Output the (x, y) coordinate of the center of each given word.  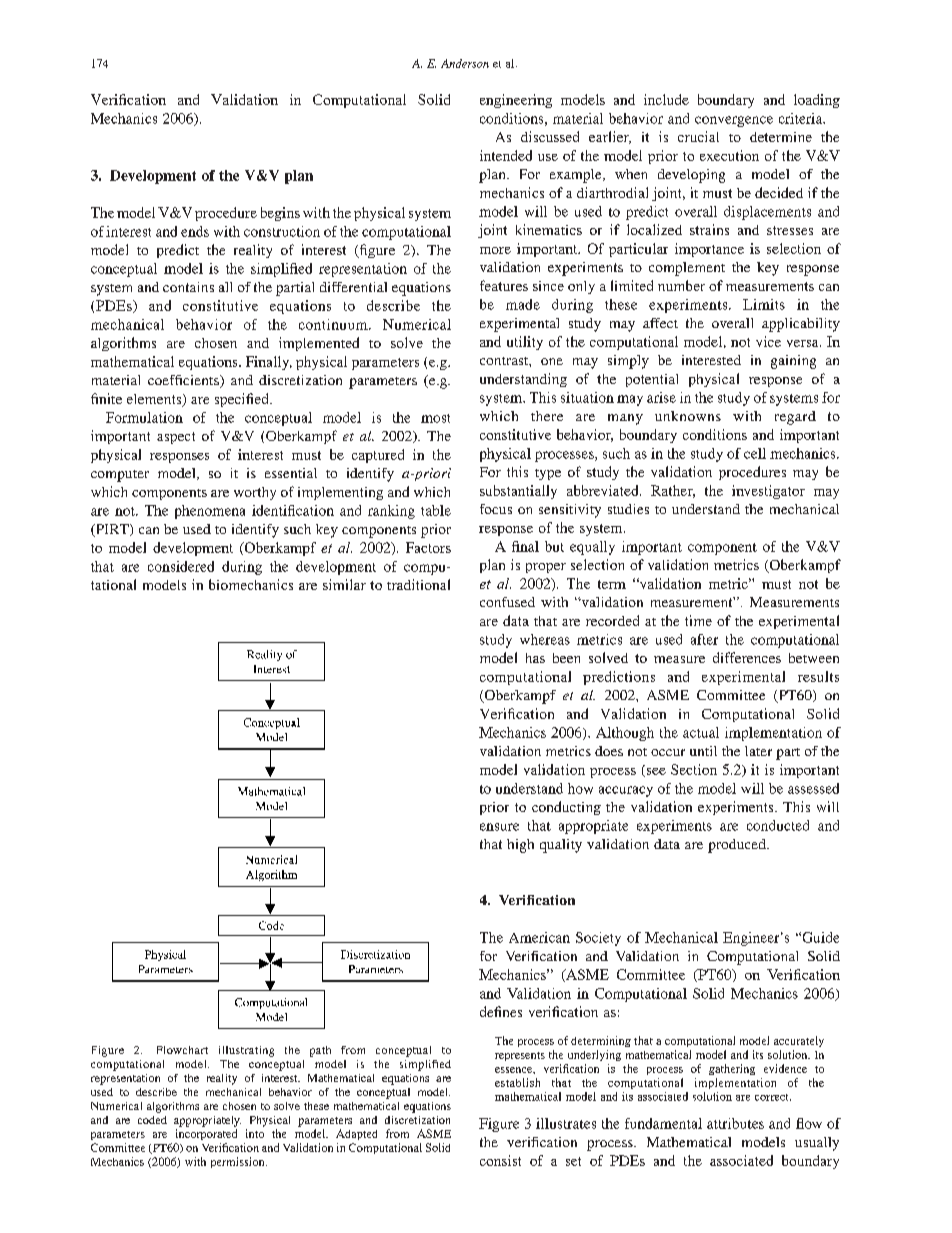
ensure (499, 827)
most (435, 418)
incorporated (206, 1134)
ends (195, 231)
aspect (176, 438)
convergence (734, 121)
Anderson (465, 63)
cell (755, 453)
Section (694, 769)
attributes (735, 1123)
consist (500, 1160)
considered (181, 566)
